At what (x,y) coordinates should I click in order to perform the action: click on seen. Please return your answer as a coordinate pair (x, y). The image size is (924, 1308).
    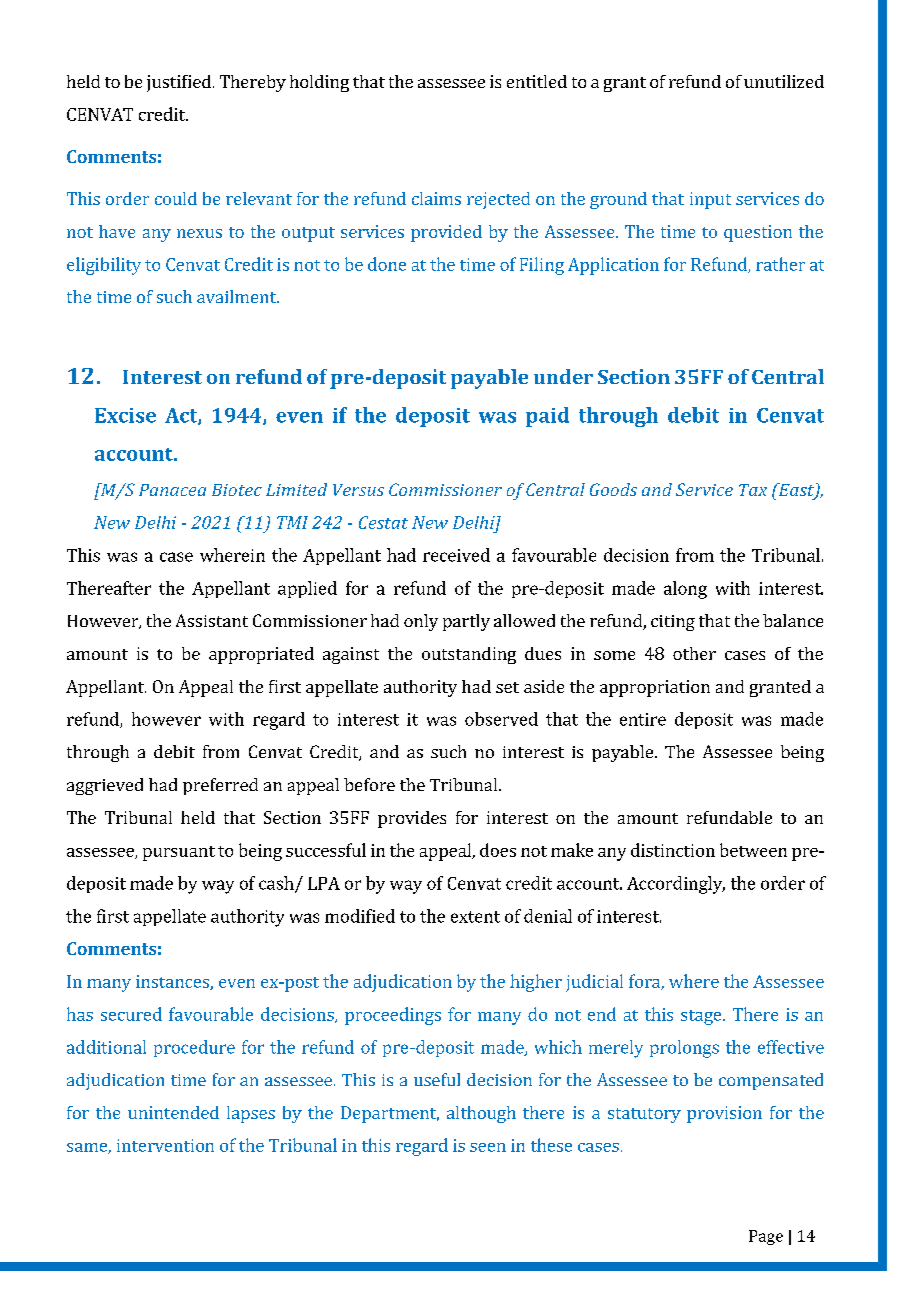
    Looking at the image, I should click on (488, 1147).
